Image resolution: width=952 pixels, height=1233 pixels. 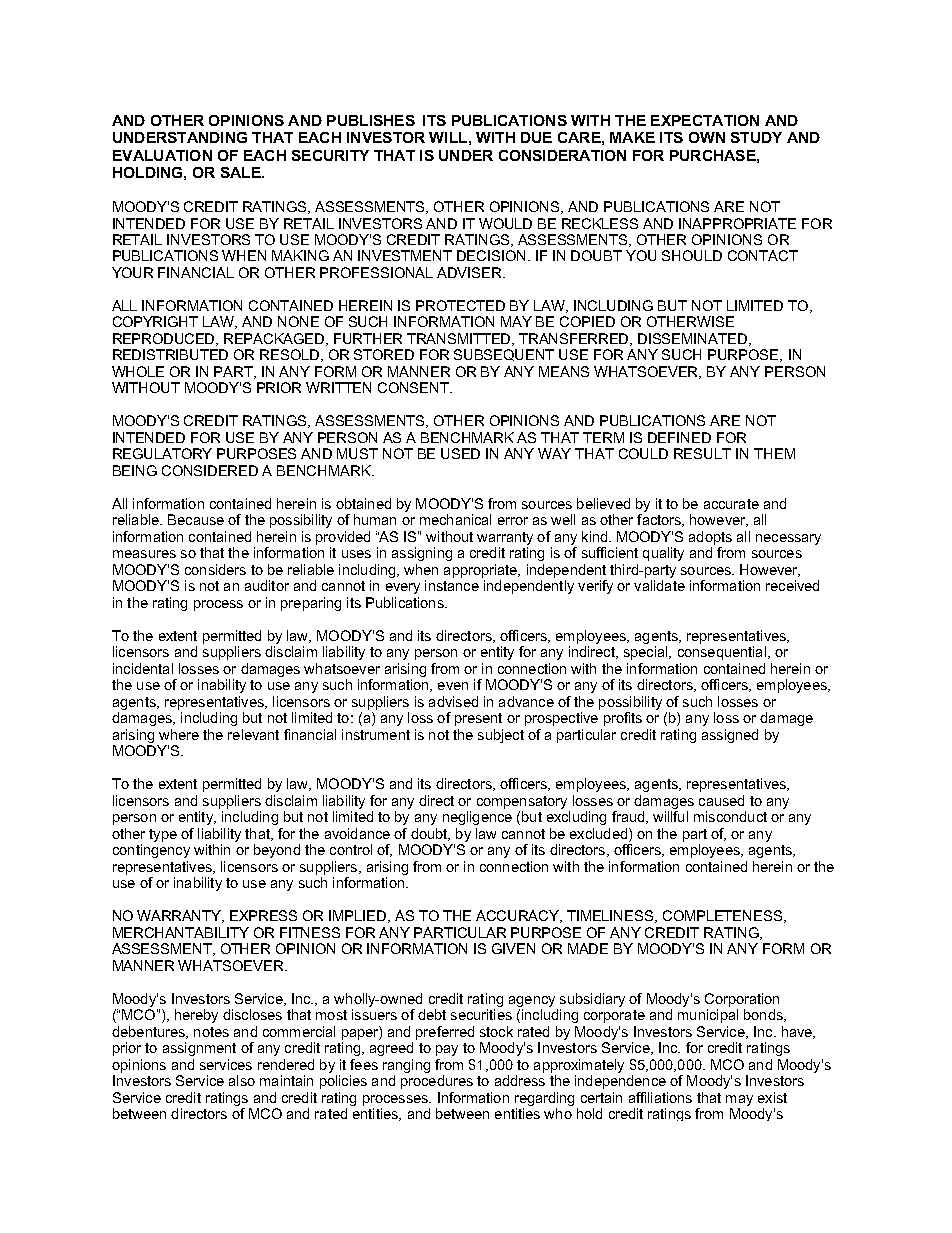 What do you see at coordinates (756, 137) in the screenshot?
I see `STUDY` at bounding box center [756, 137].
